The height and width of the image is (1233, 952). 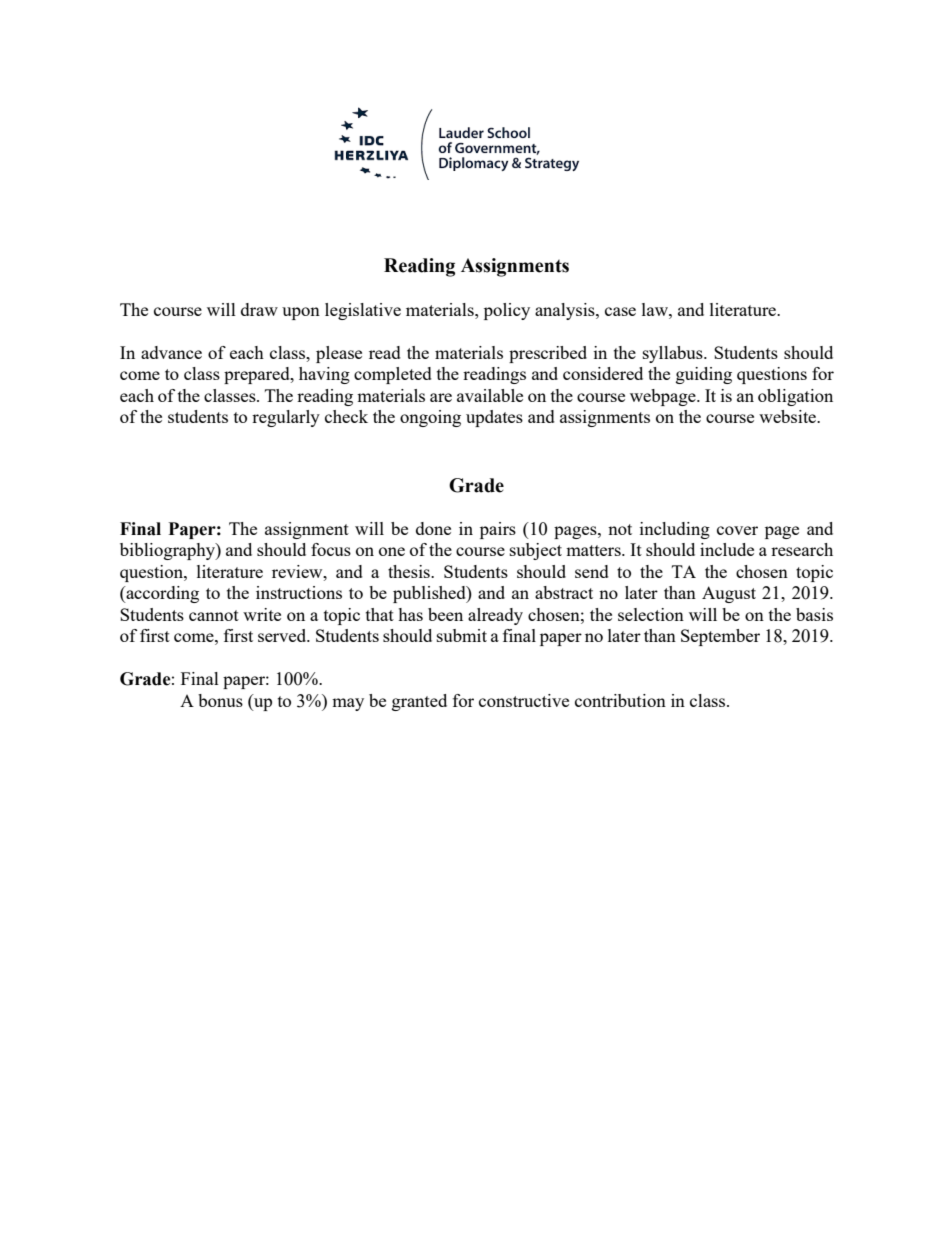 I want to click on policy, so click(x=507, y=311).
